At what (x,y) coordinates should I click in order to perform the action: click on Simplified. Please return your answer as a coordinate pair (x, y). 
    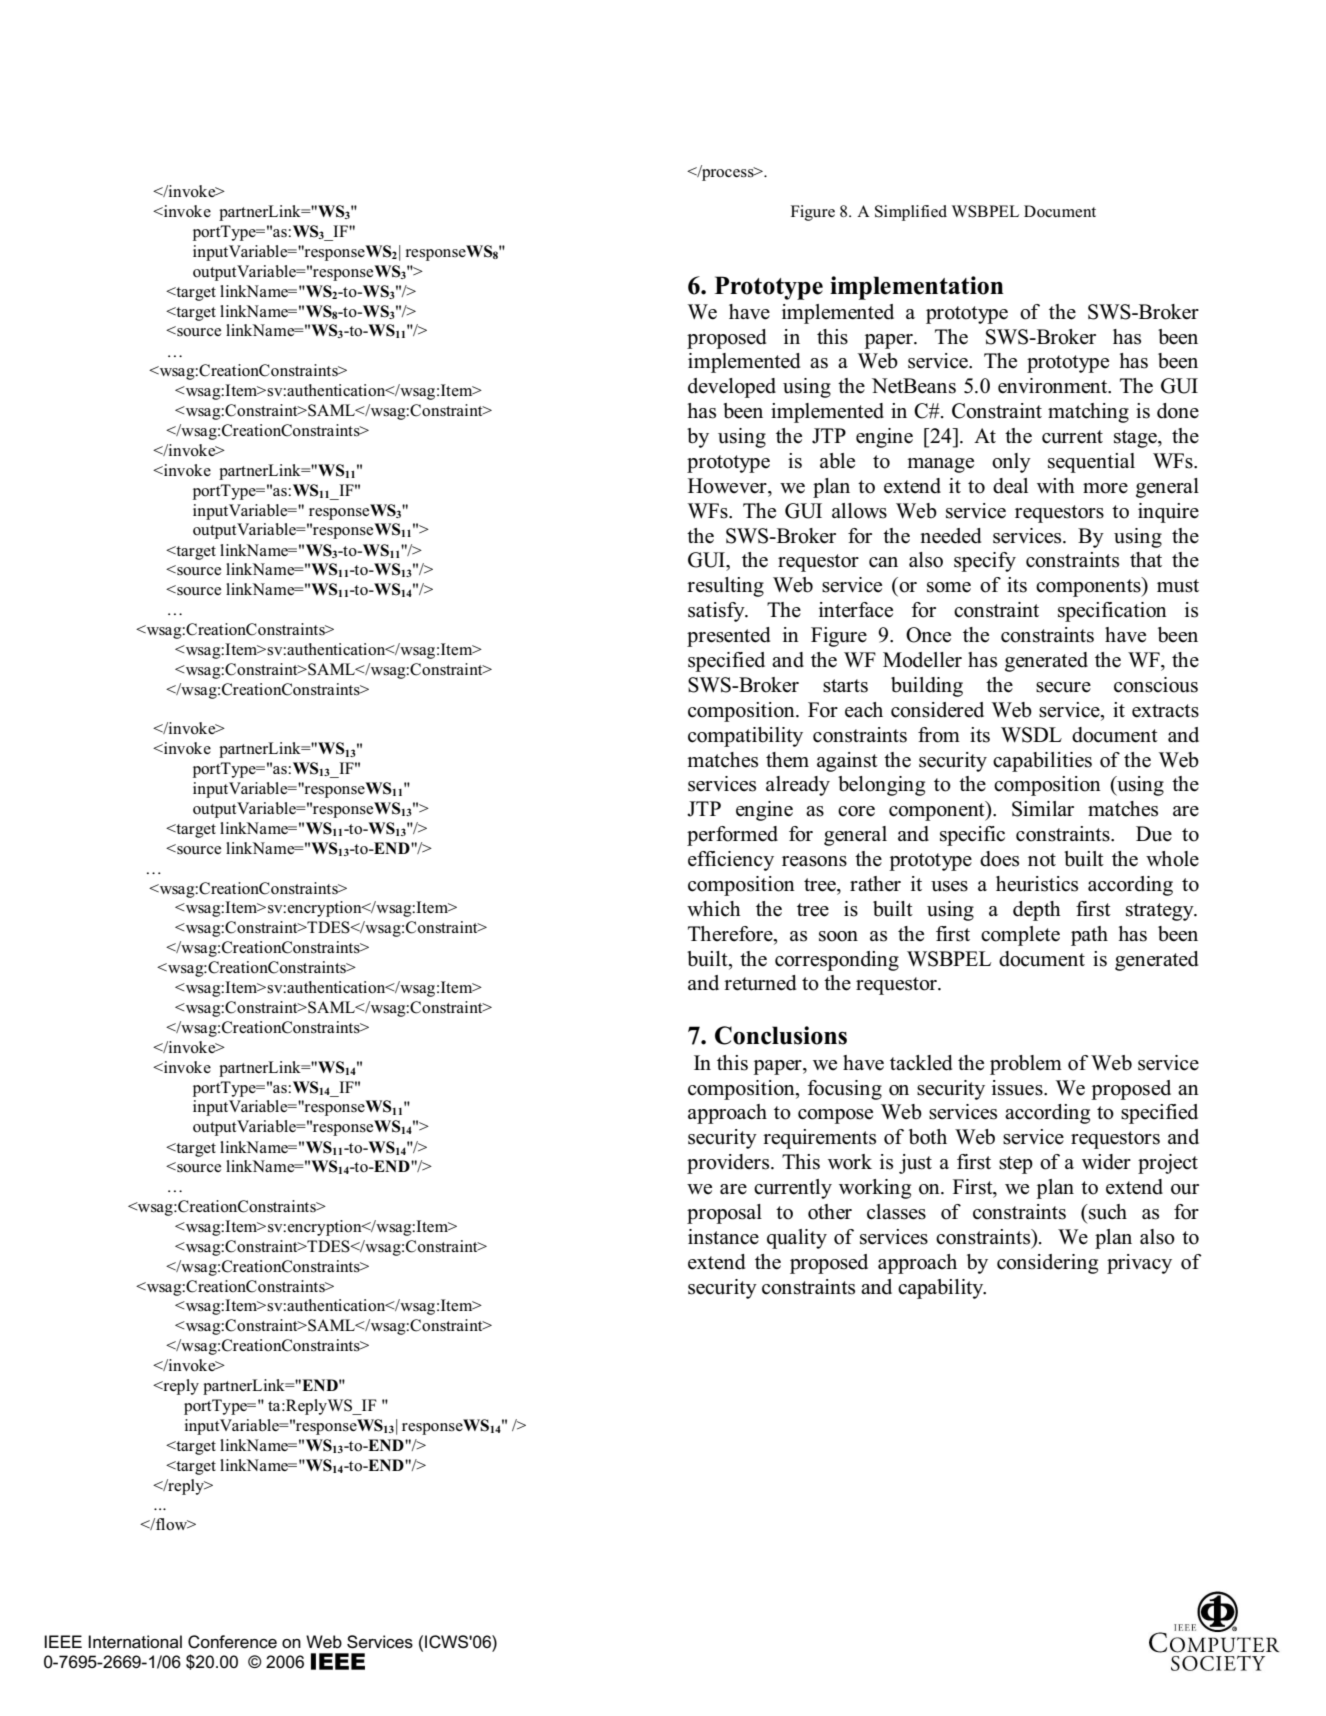
    Looking at the image, I should click on (911, 213).
